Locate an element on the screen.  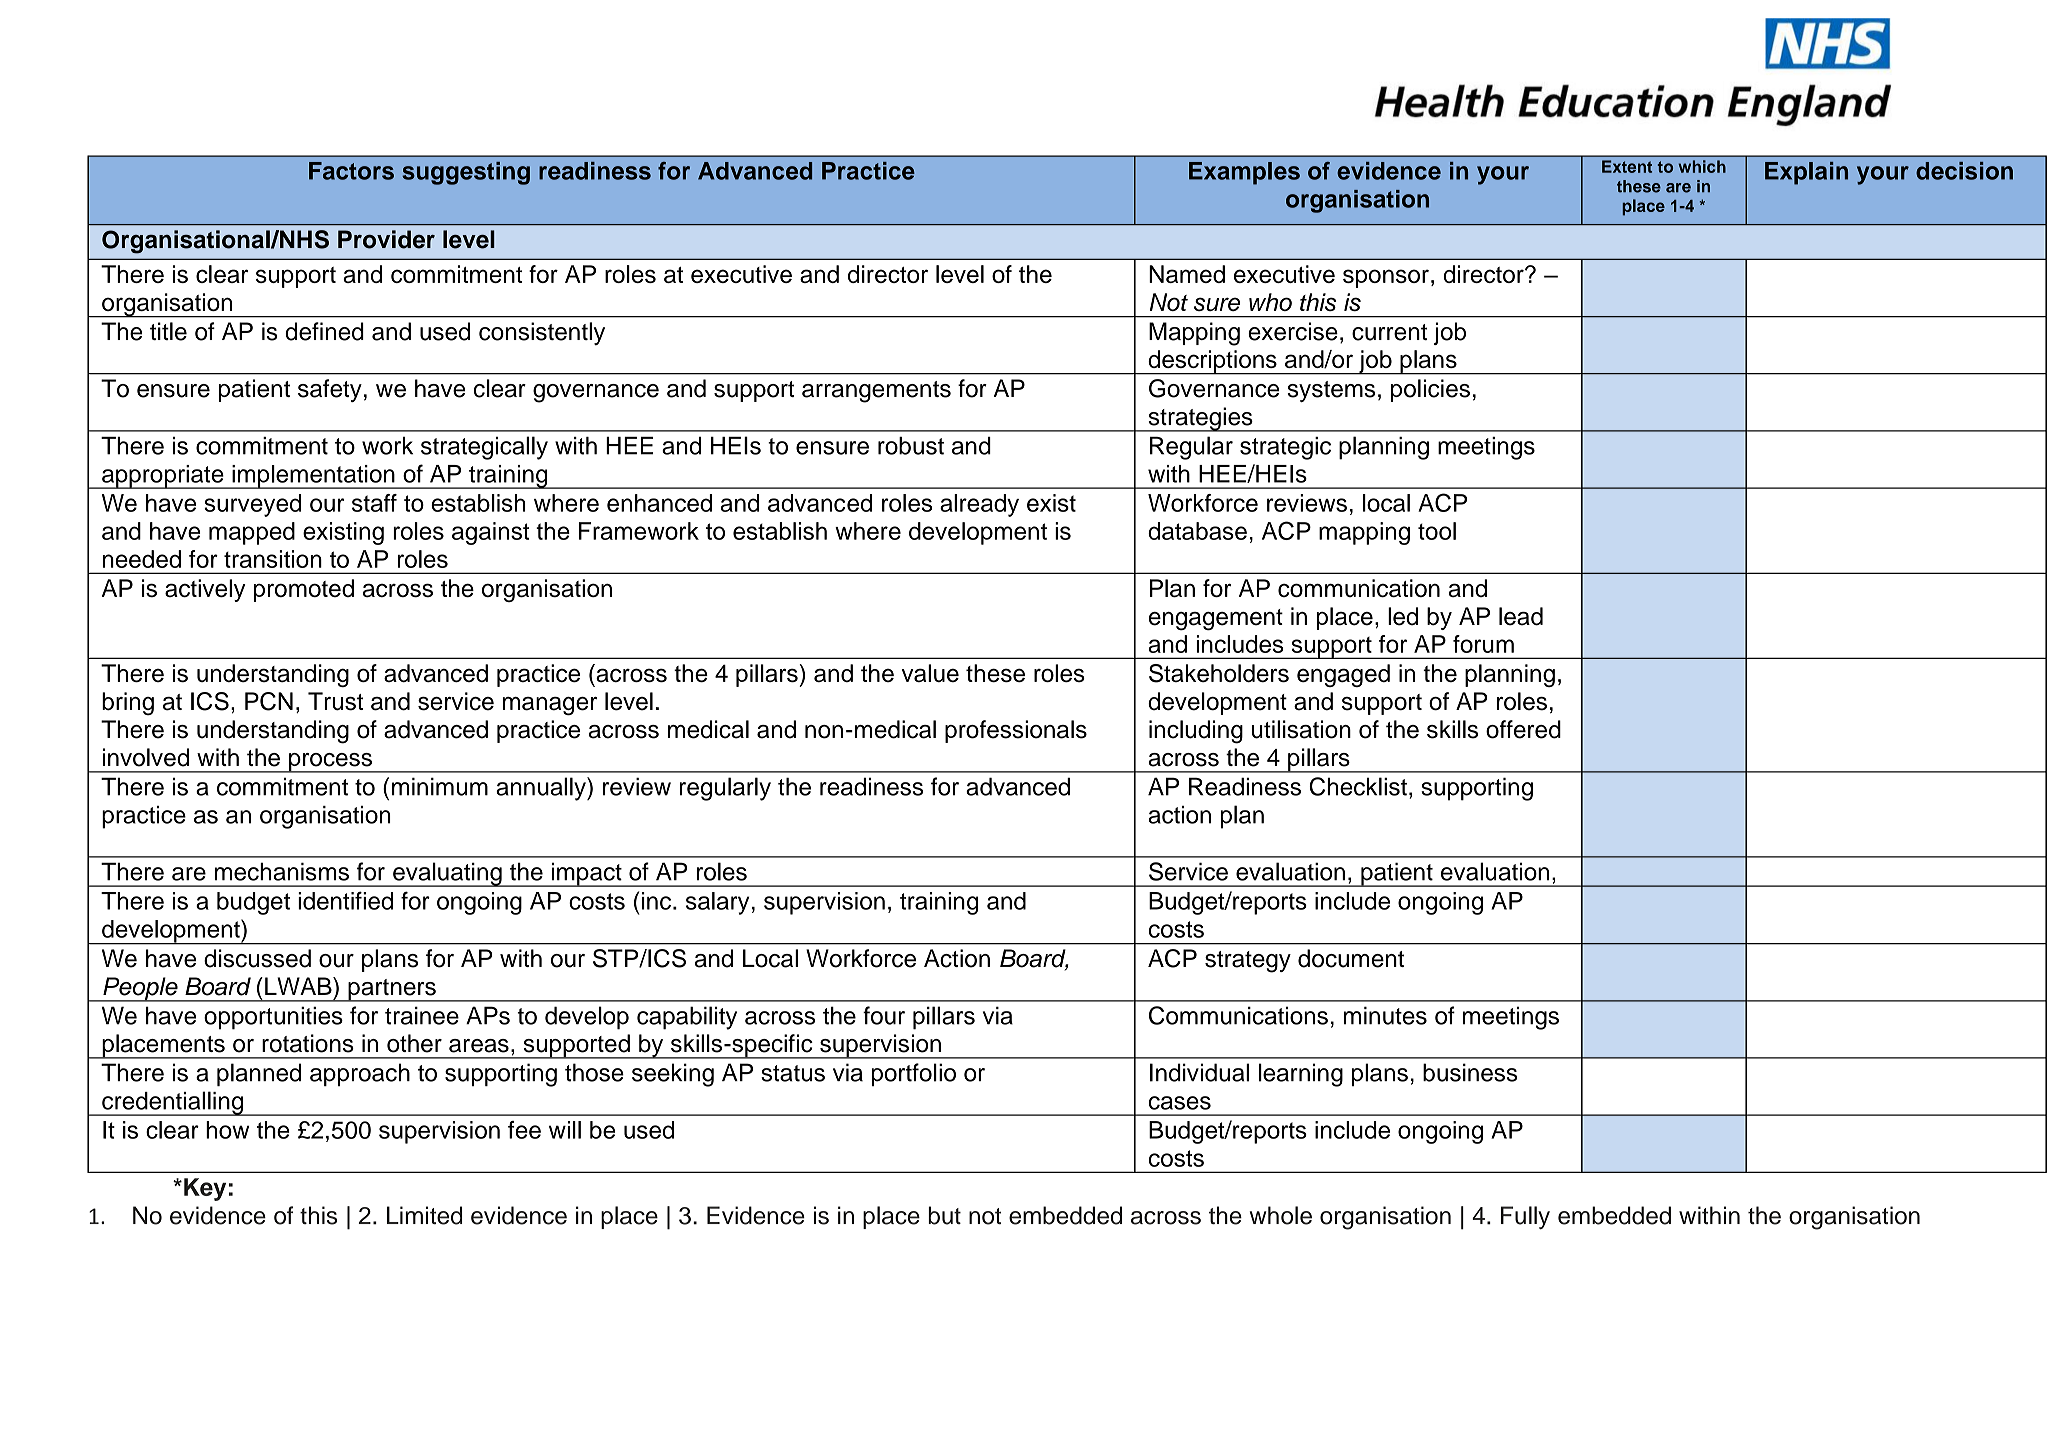
Trust is located at coordinates (335, 701).
